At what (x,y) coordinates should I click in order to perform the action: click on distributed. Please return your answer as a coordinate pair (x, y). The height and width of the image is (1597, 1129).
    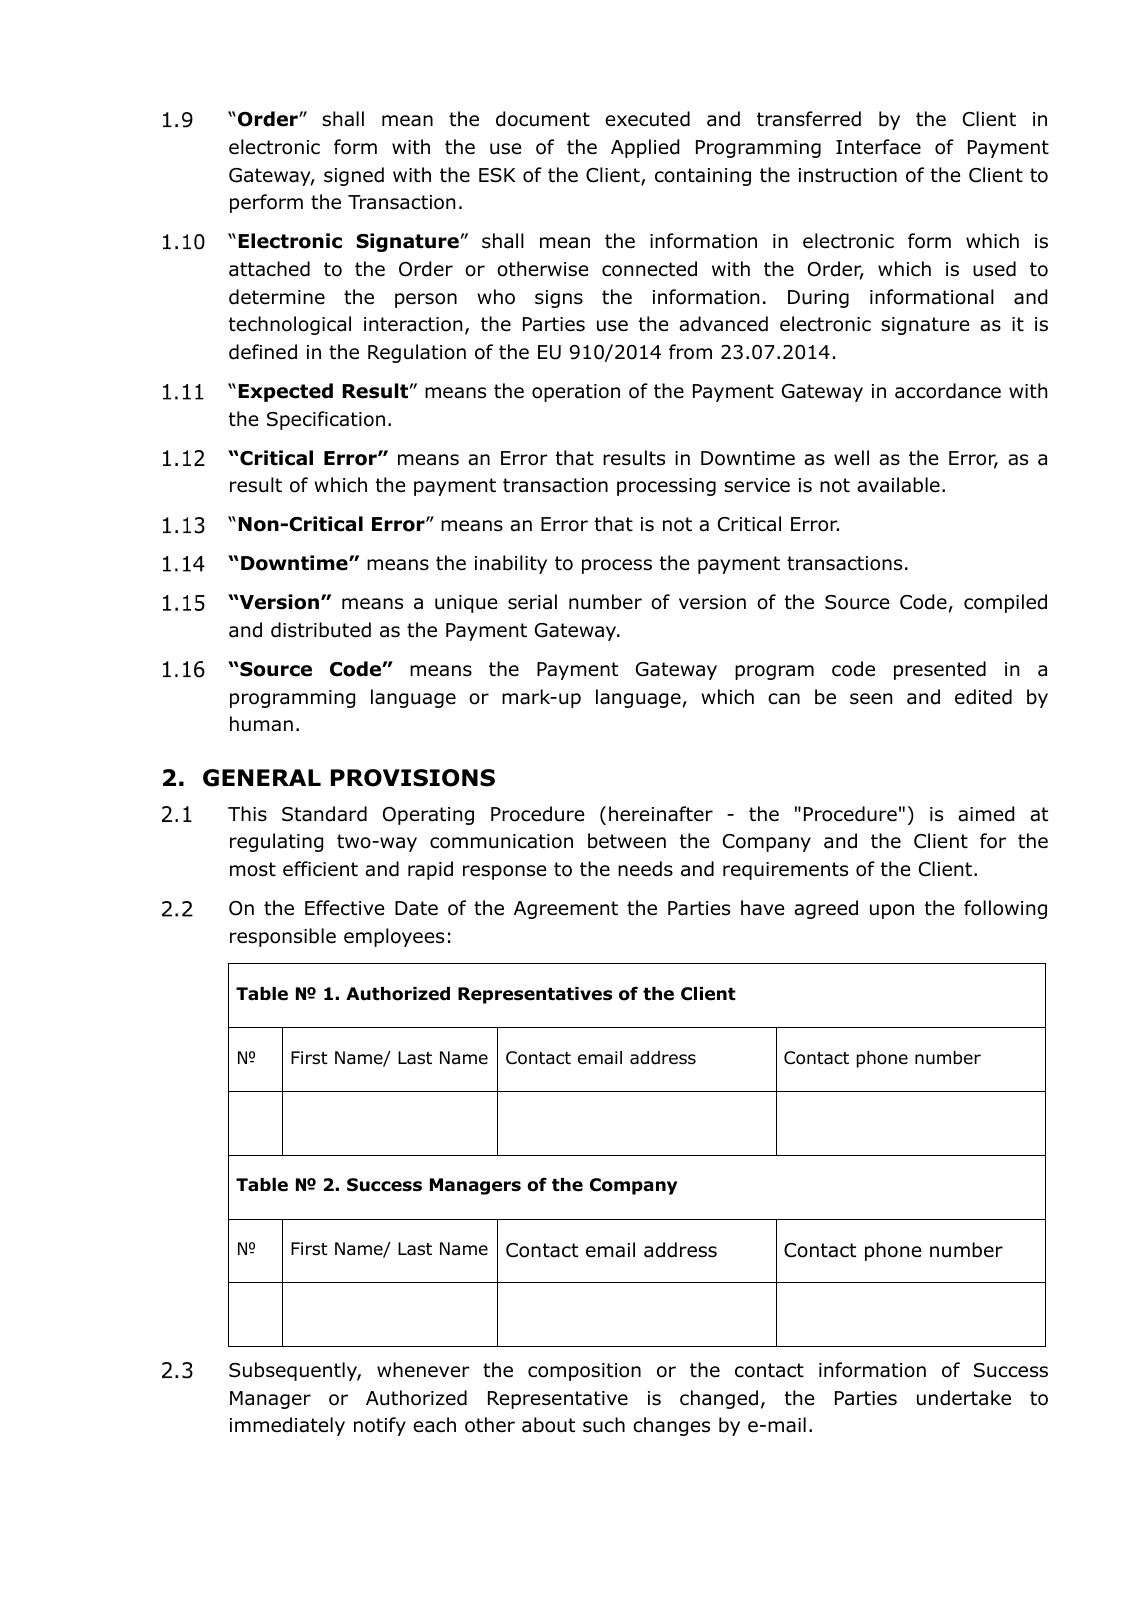
    Looking at the image, I should click on (321, 630).
